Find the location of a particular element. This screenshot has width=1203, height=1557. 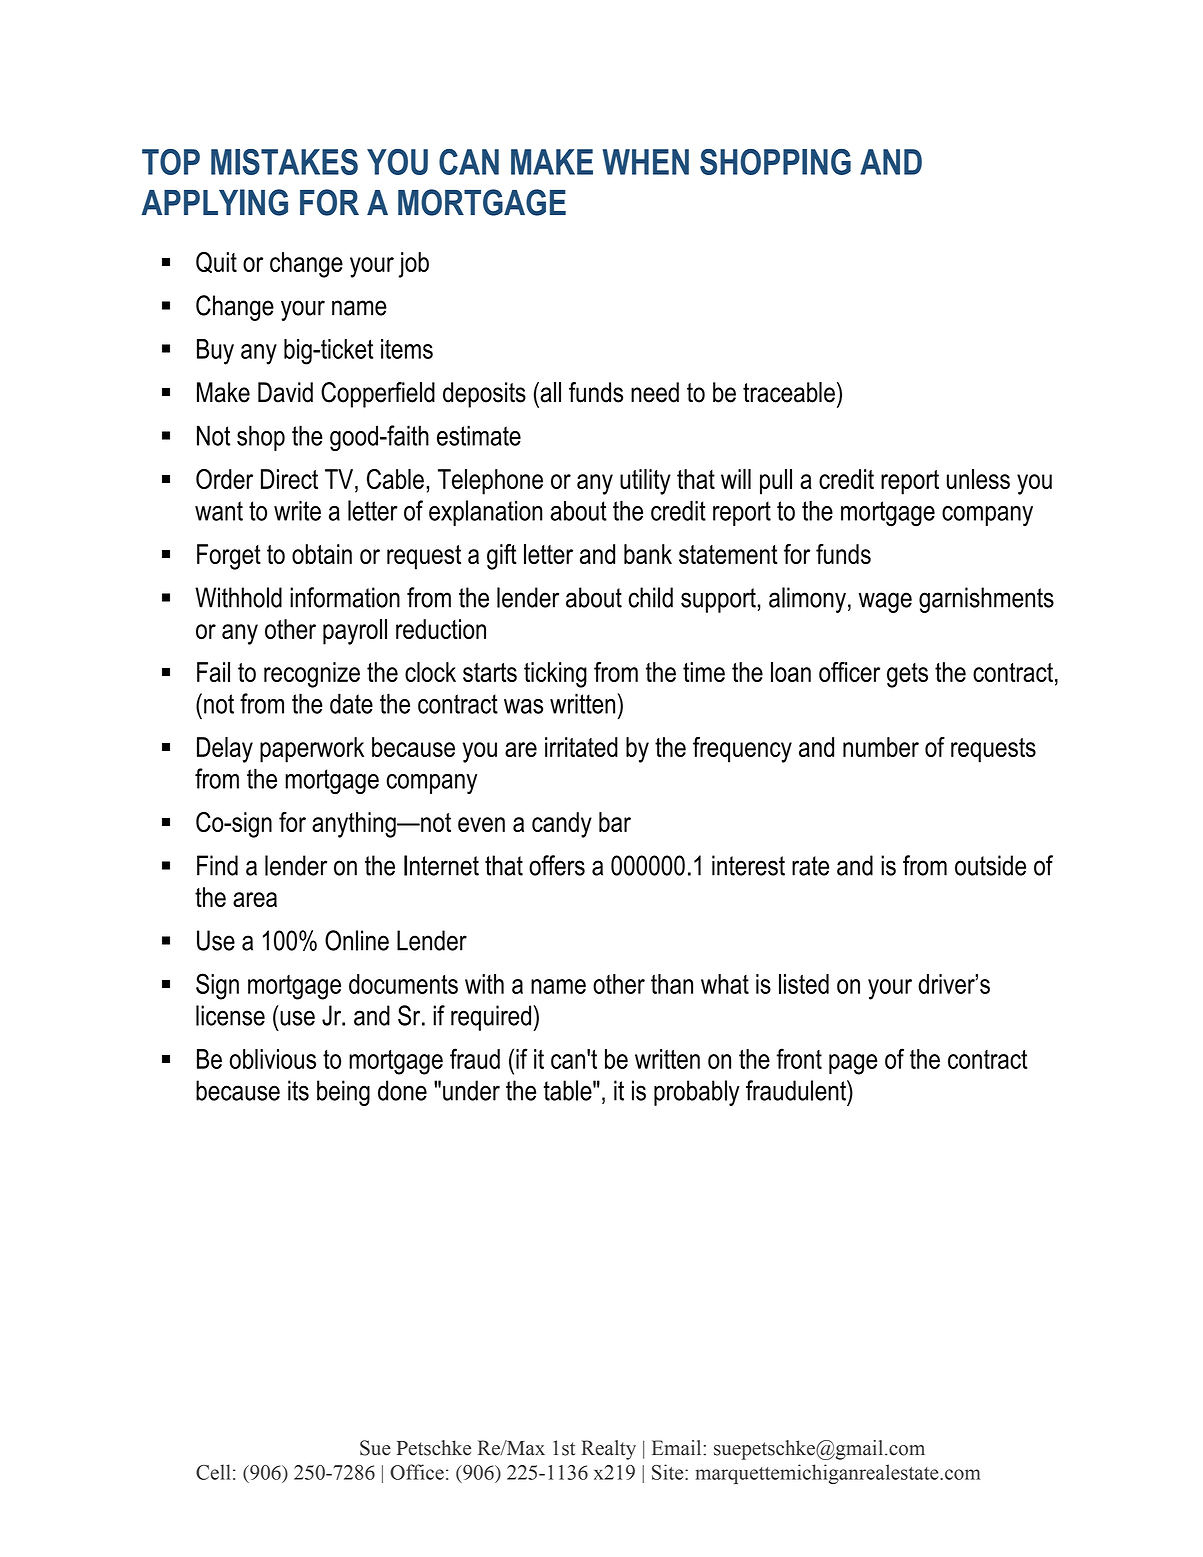

Realty is located at coordinates (609, 1450).
